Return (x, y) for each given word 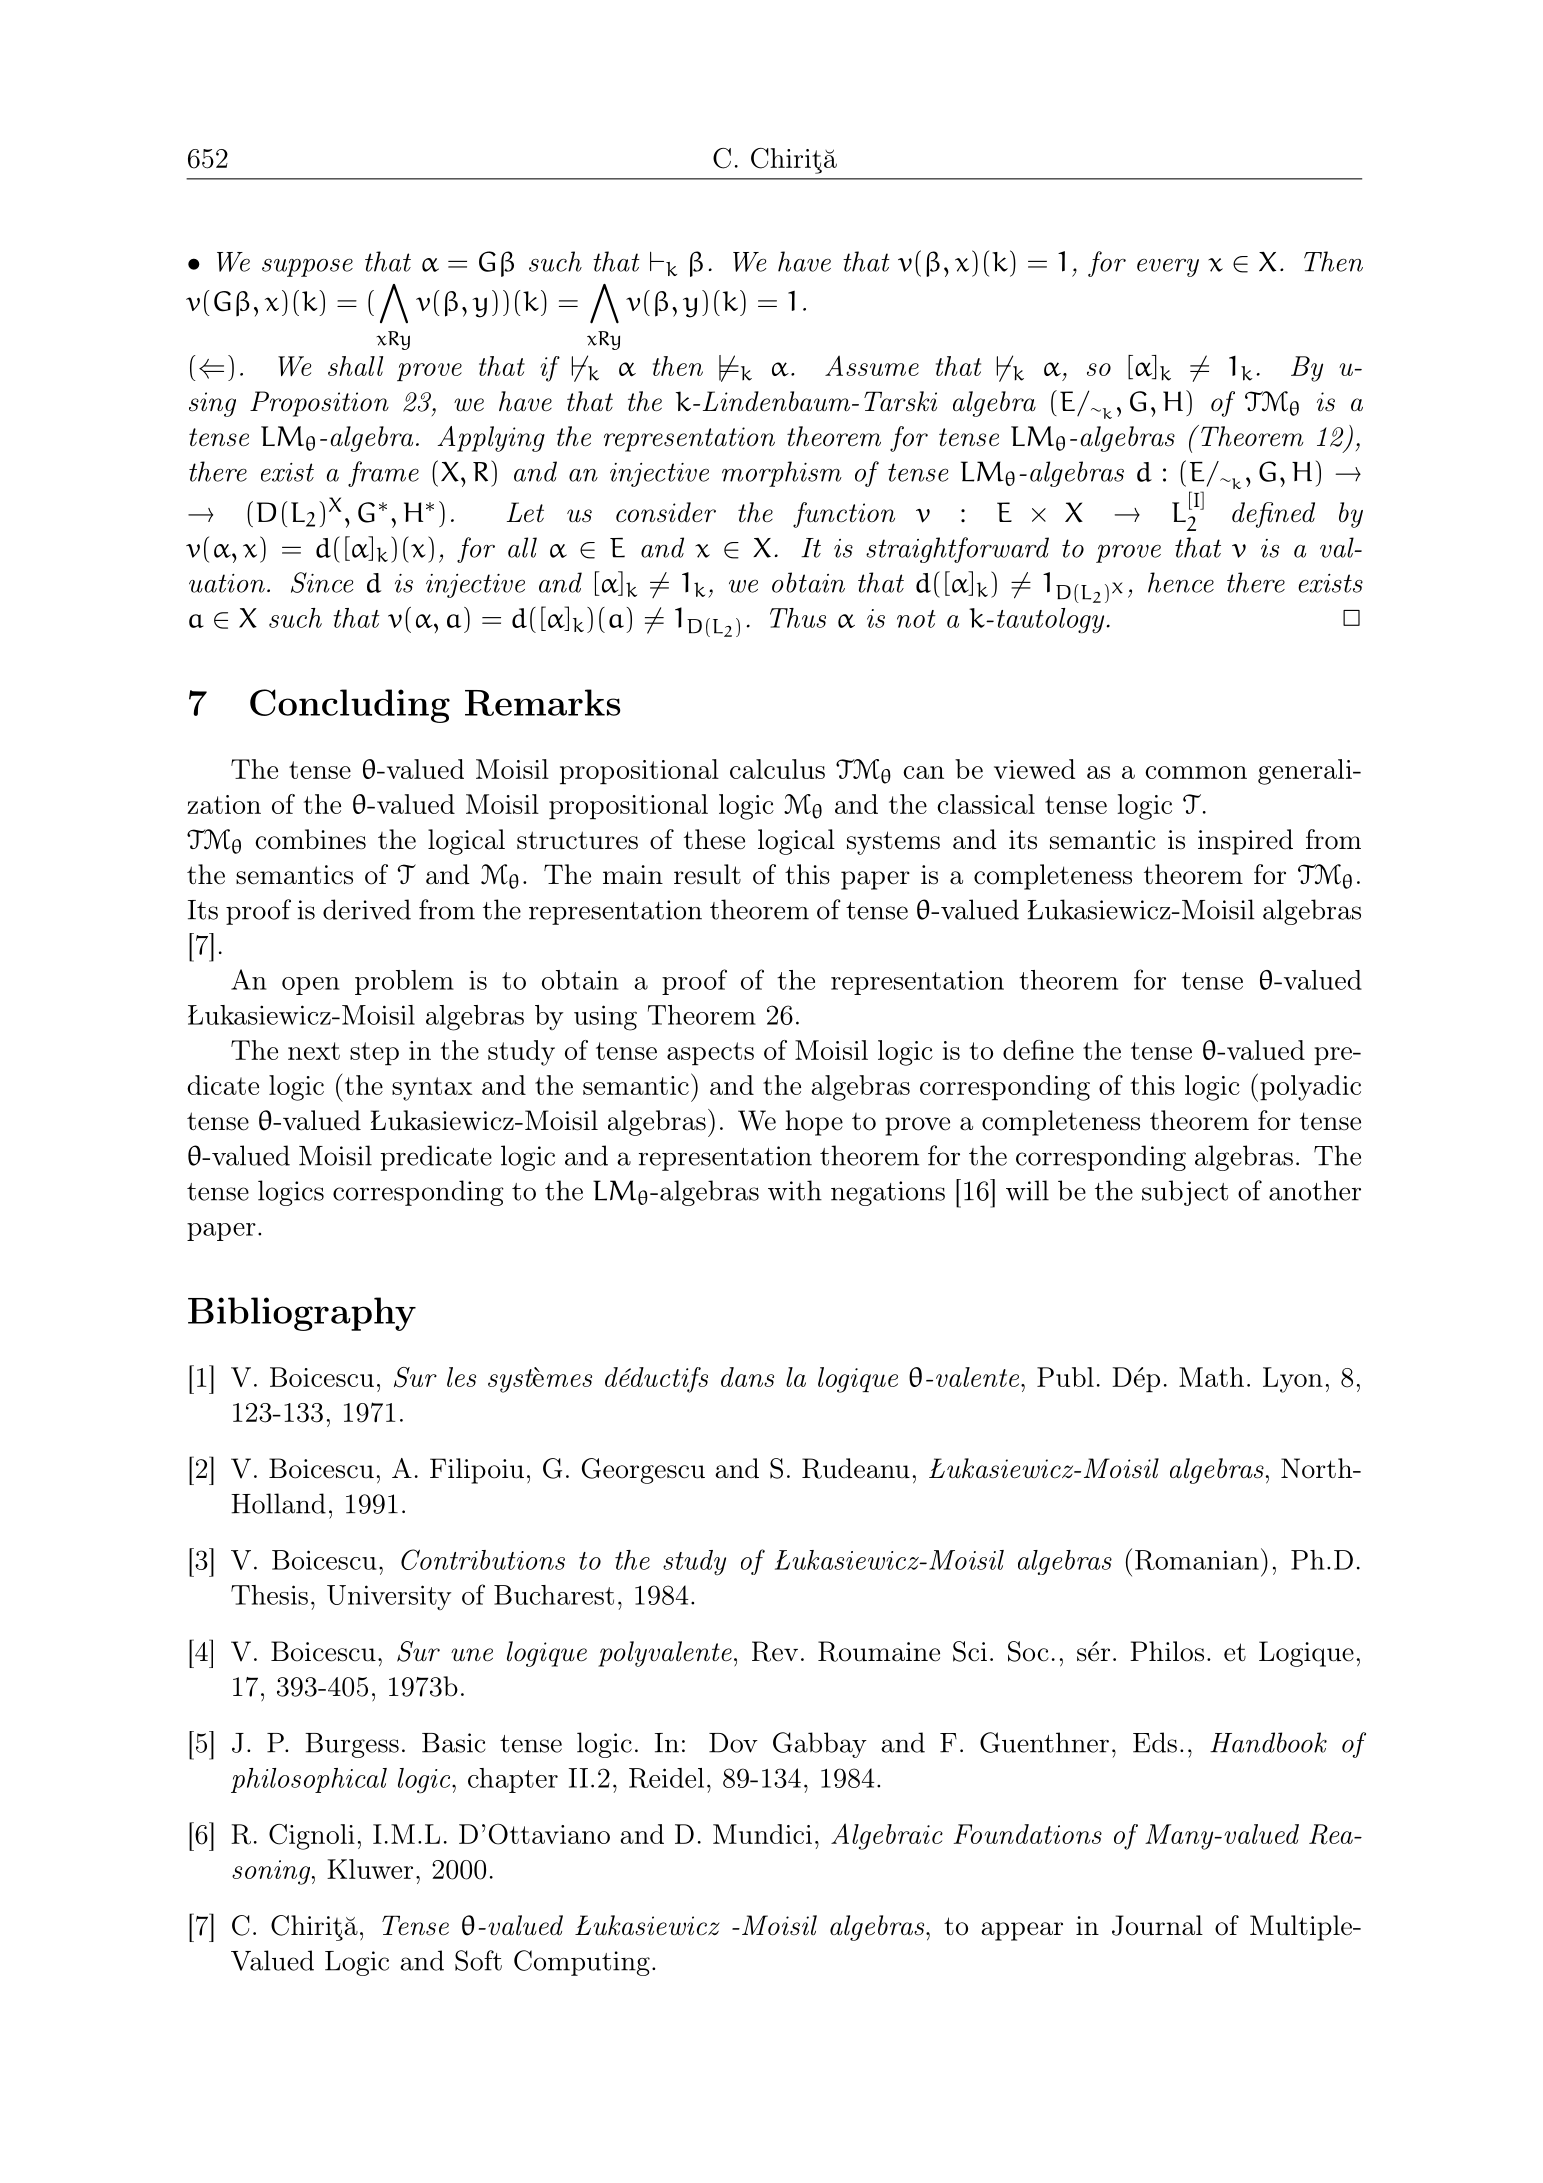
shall (355, 366)
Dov (733, 1743)
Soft (478, 1960)
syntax (432, 1089)
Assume (872, 365)
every (1168, 267)
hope (814, 1123)
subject (1185, 1193)
